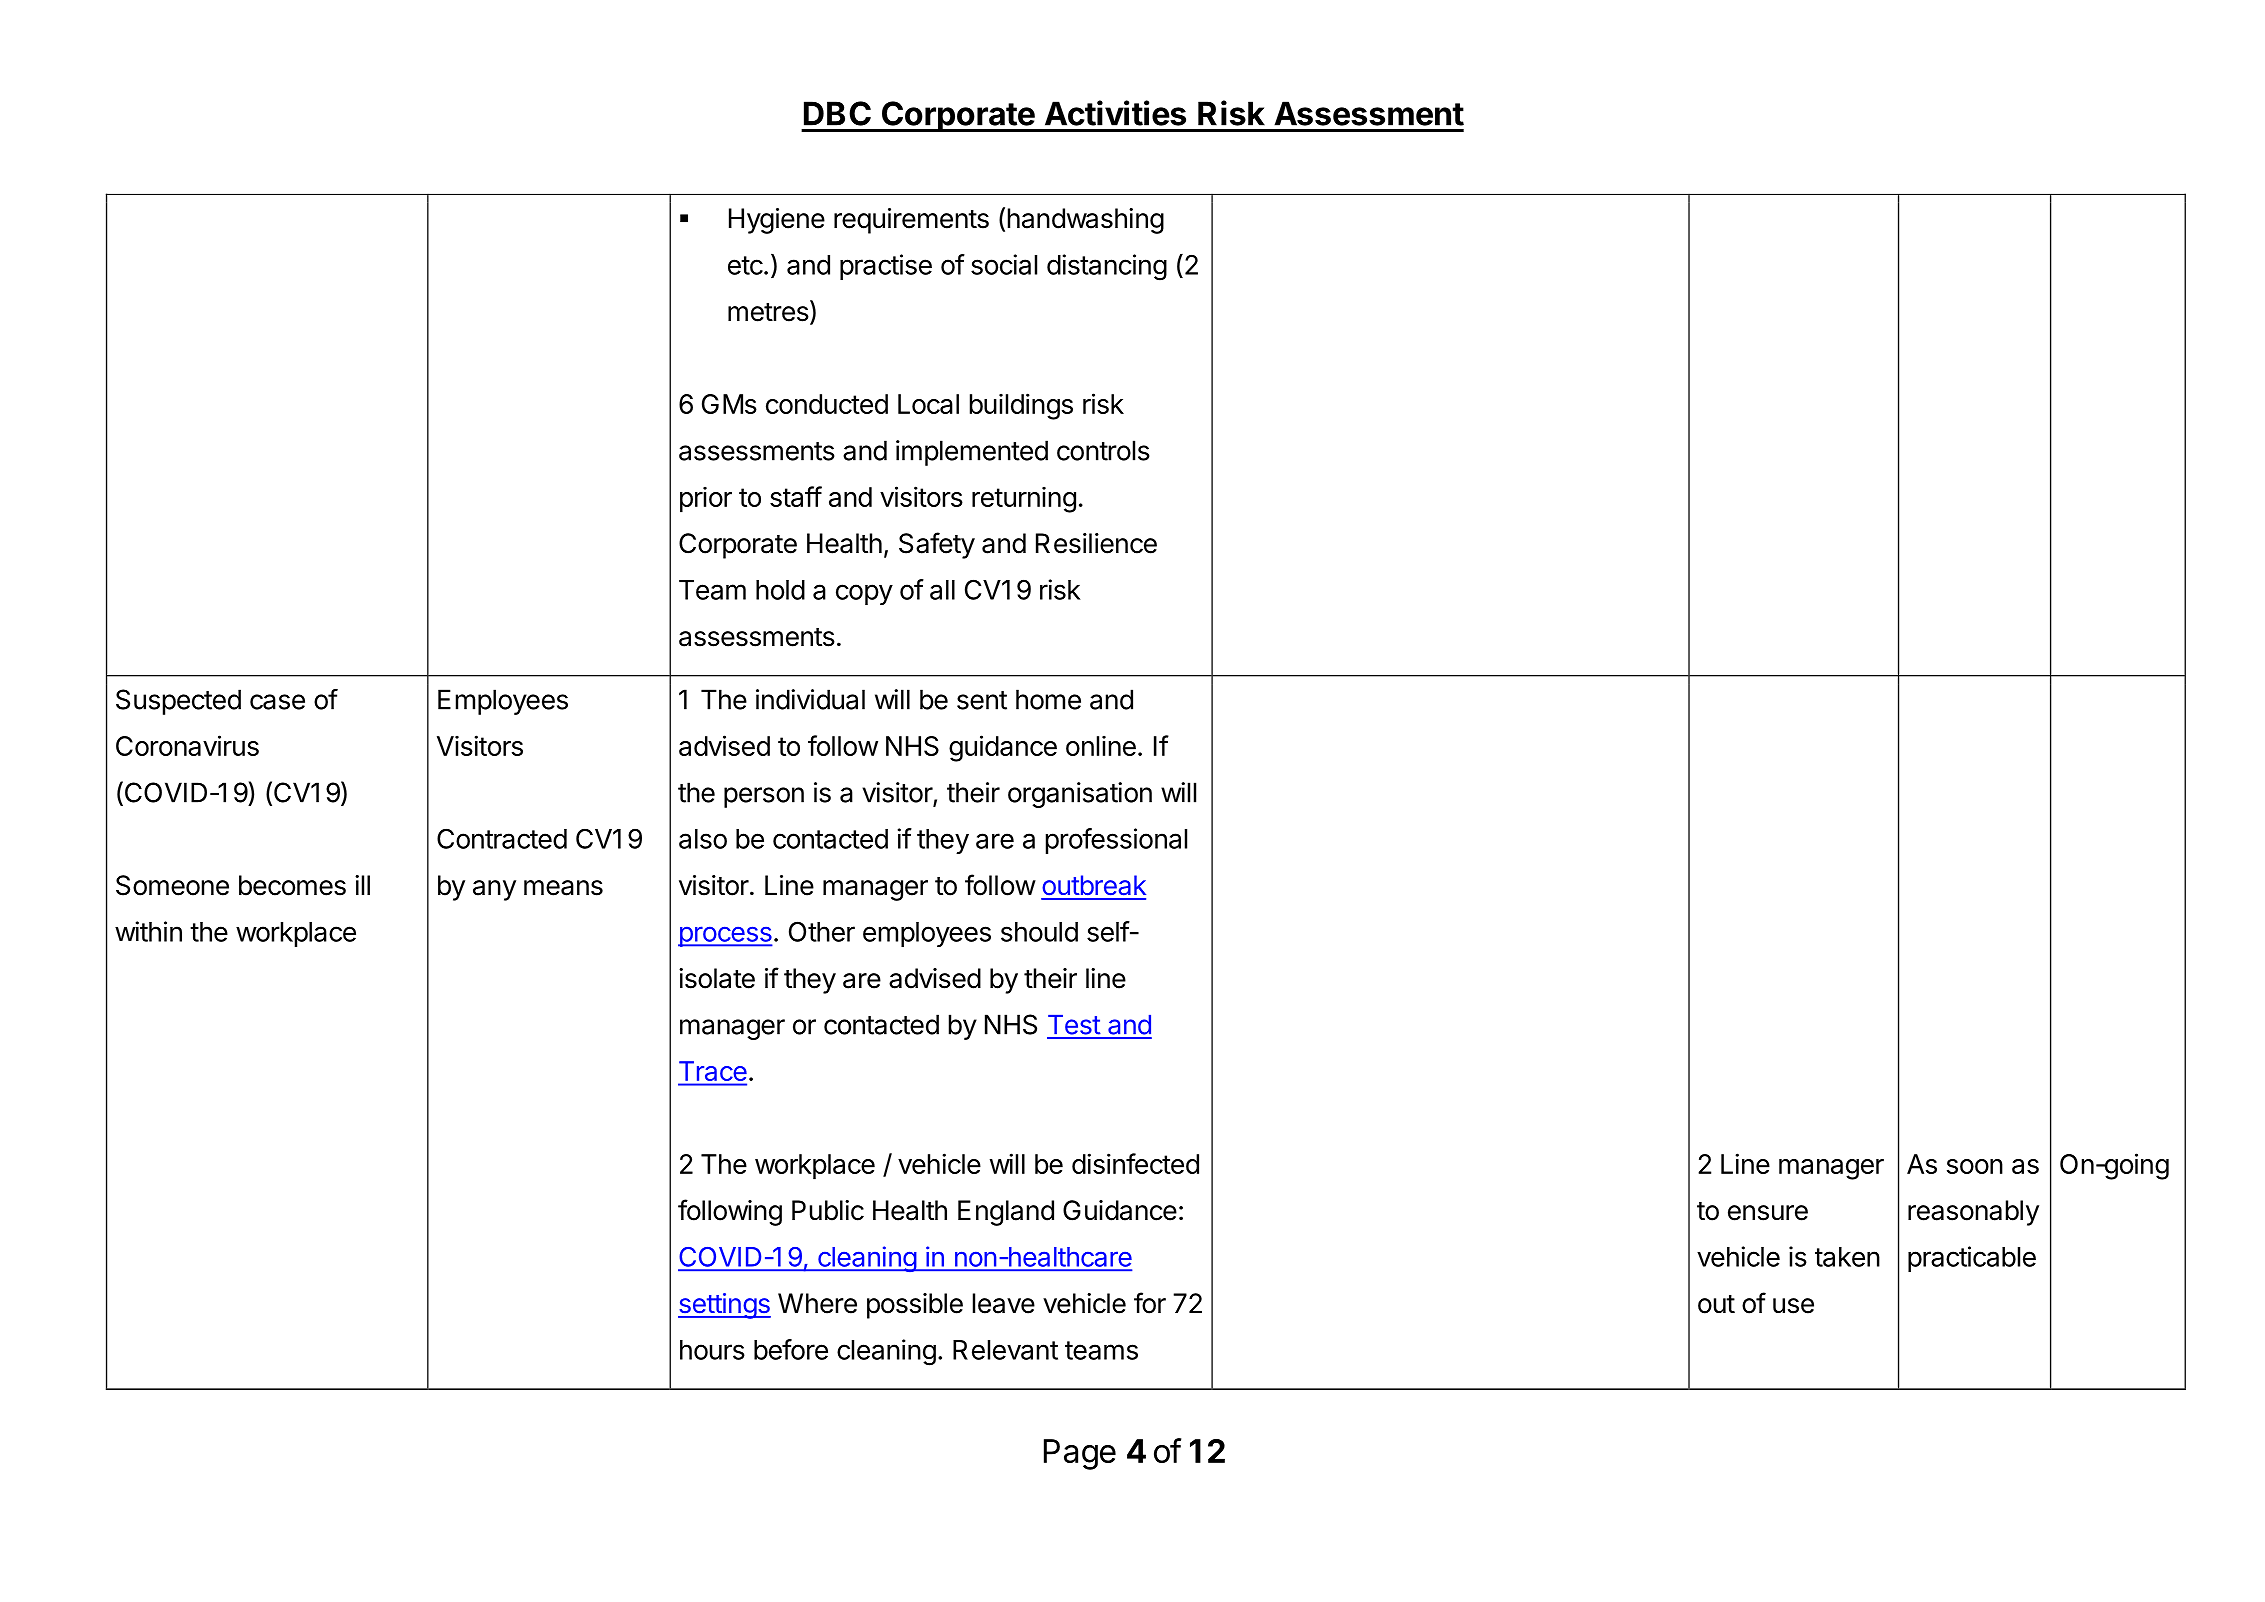  What do you see at coordinates (277, 702) in the document?
I see `case` at bounding box center [277, 702].
